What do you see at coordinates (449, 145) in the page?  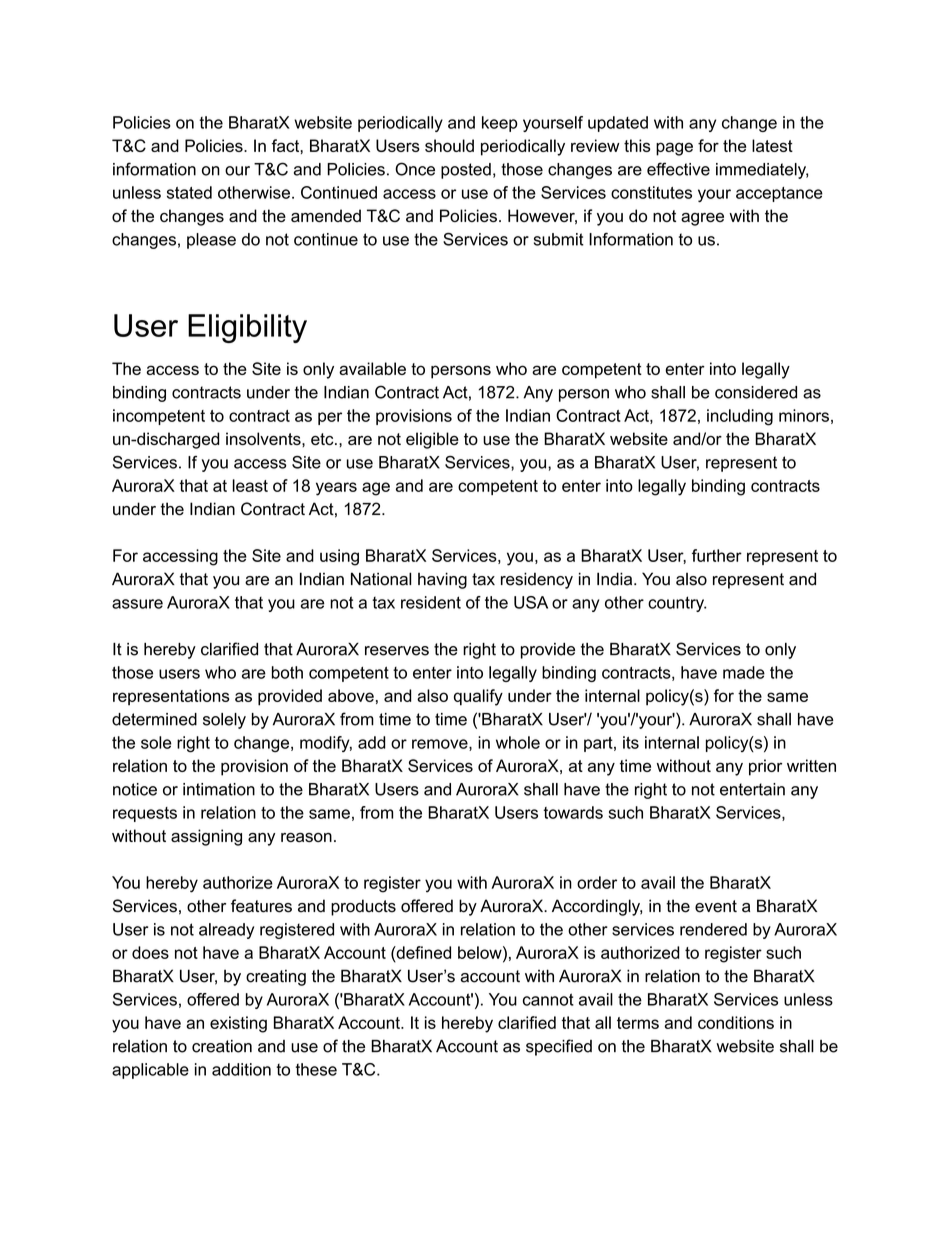 I see `should` at bounding box center [449, 145].
